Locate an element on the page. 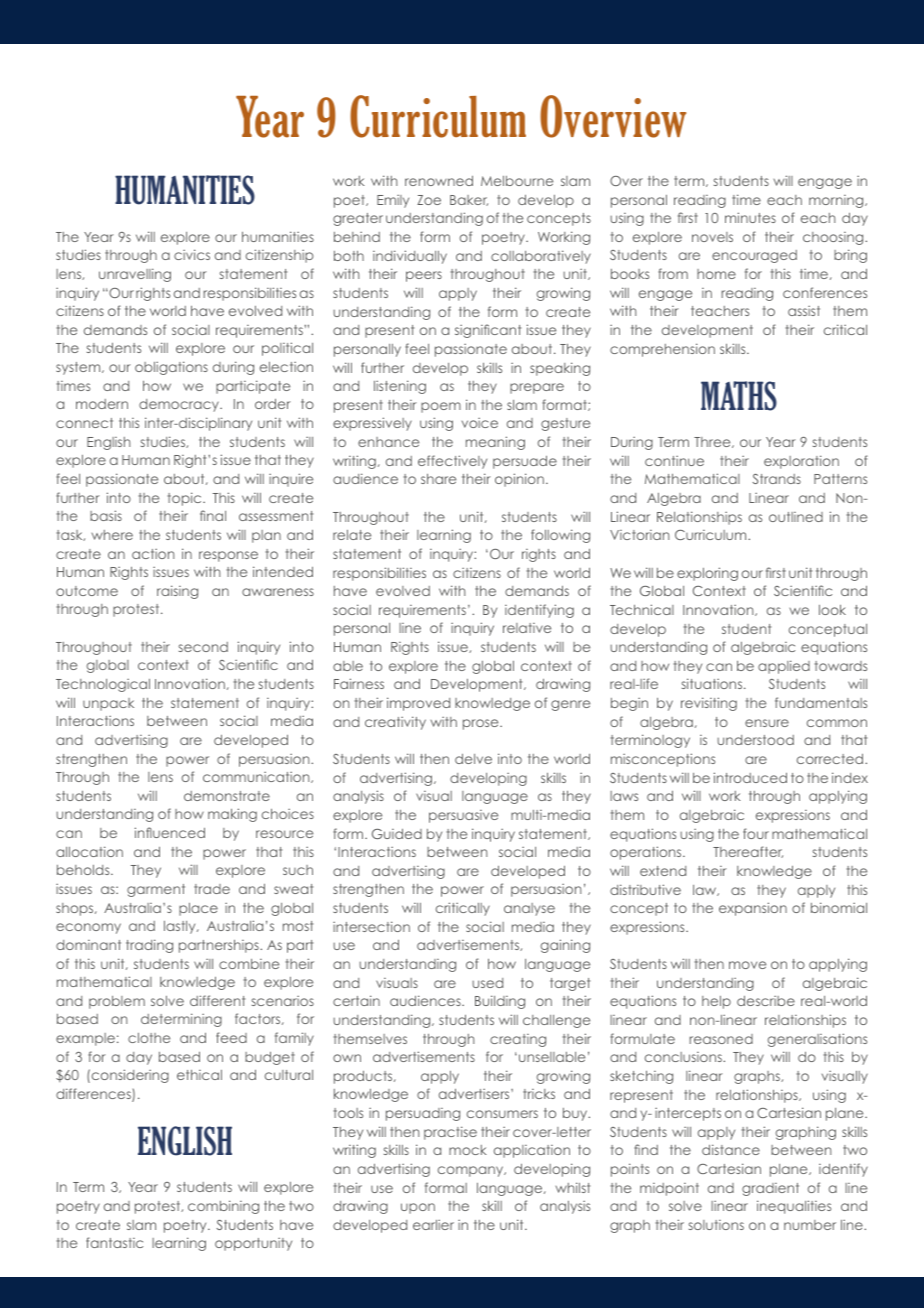  ensure is located at coordinates (767, 723).
